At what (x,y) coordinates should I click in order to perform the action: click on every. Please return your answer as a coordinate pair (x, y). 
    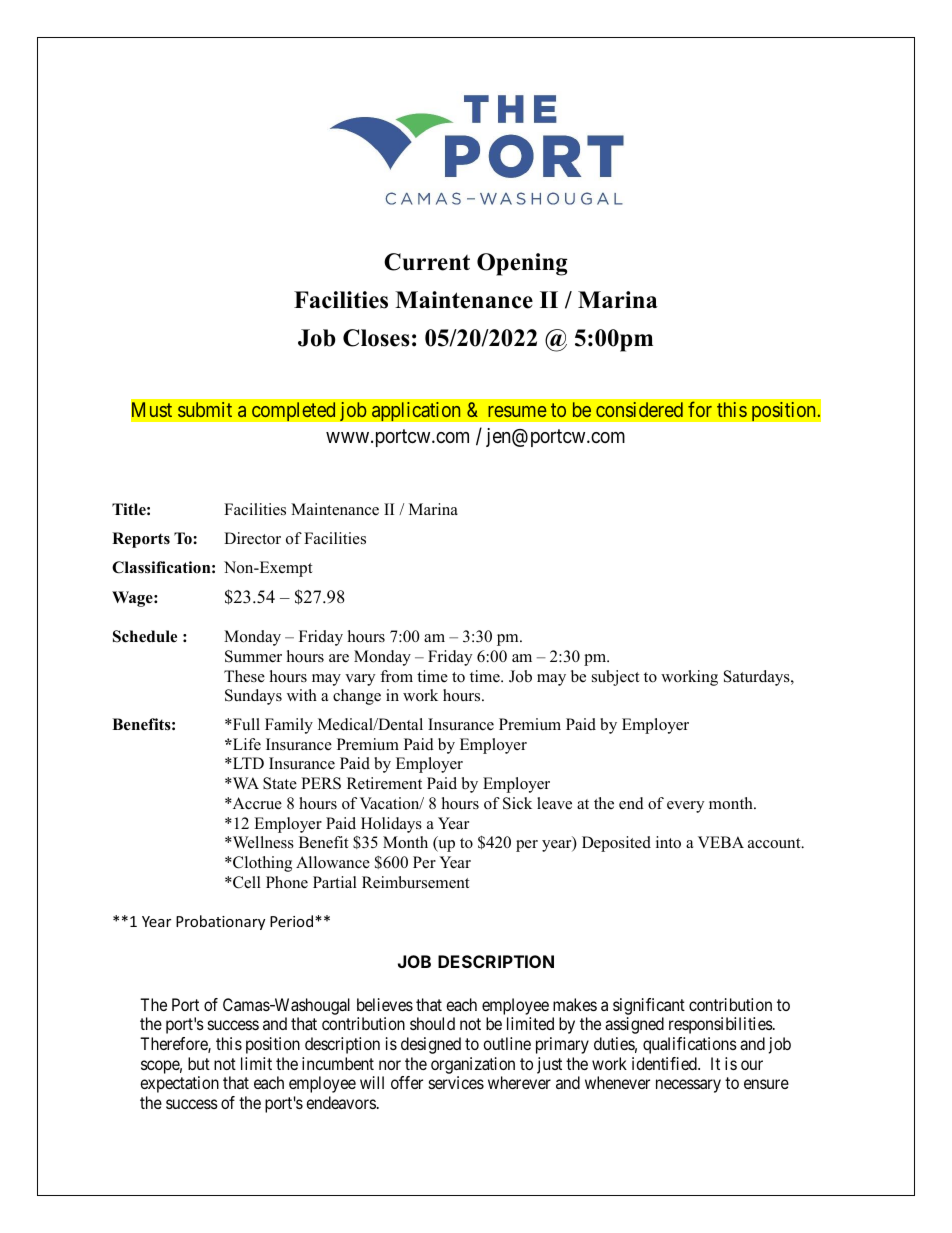
    Looking at the image, I should click on (685, 807).
